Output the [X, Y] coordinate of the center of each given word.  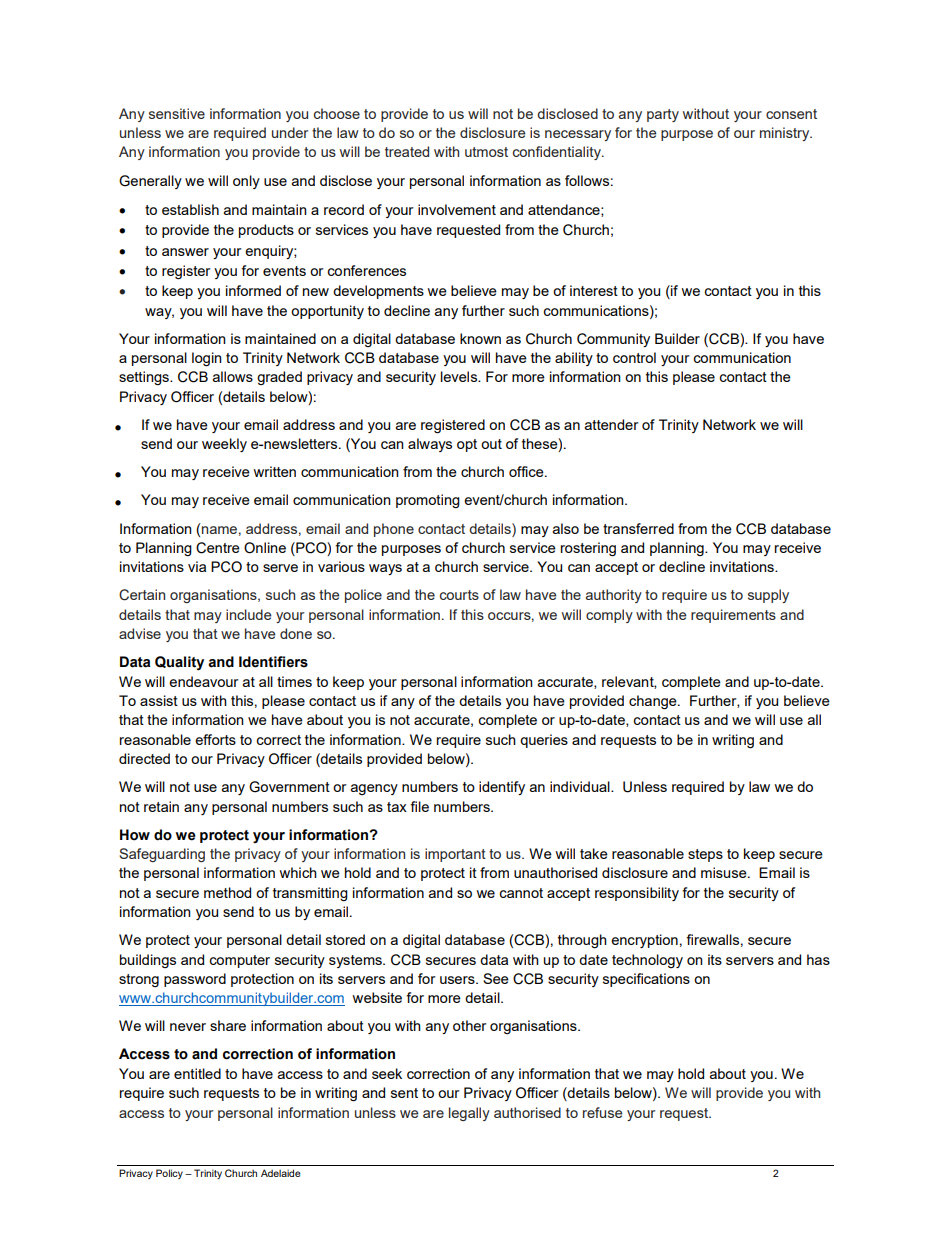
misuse [725, 872]
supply [768, 596]
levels [460, 376]
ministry [786, 134]
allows [233, 376]
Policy [169, 1174]
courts [459, 595]
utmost [486, 152]
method [227, 892]
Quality [179, 663]
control [634, 357]
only [246, 182]
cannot [521, 893]
